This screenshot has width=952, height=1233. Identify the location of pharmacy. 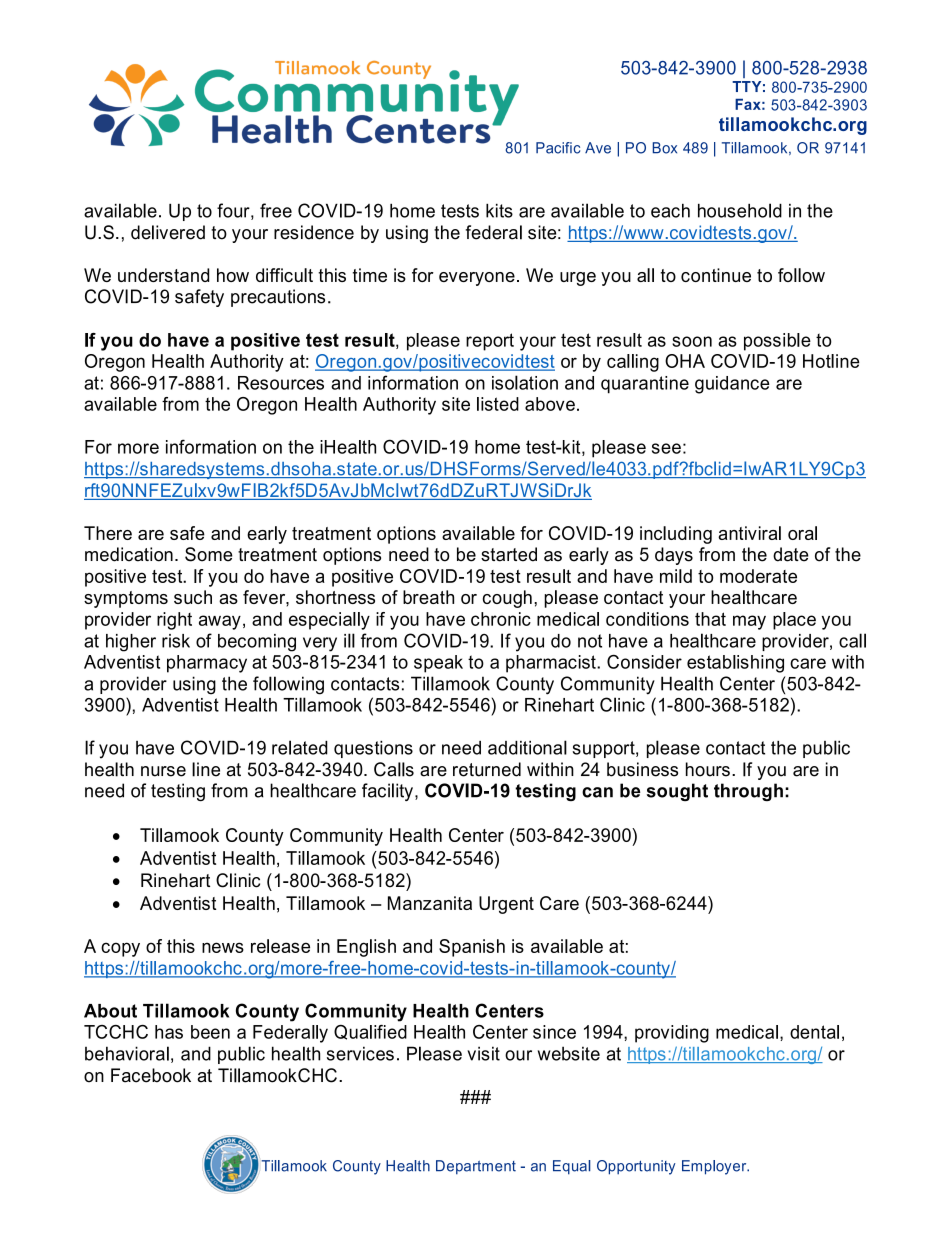
(207, 664).
